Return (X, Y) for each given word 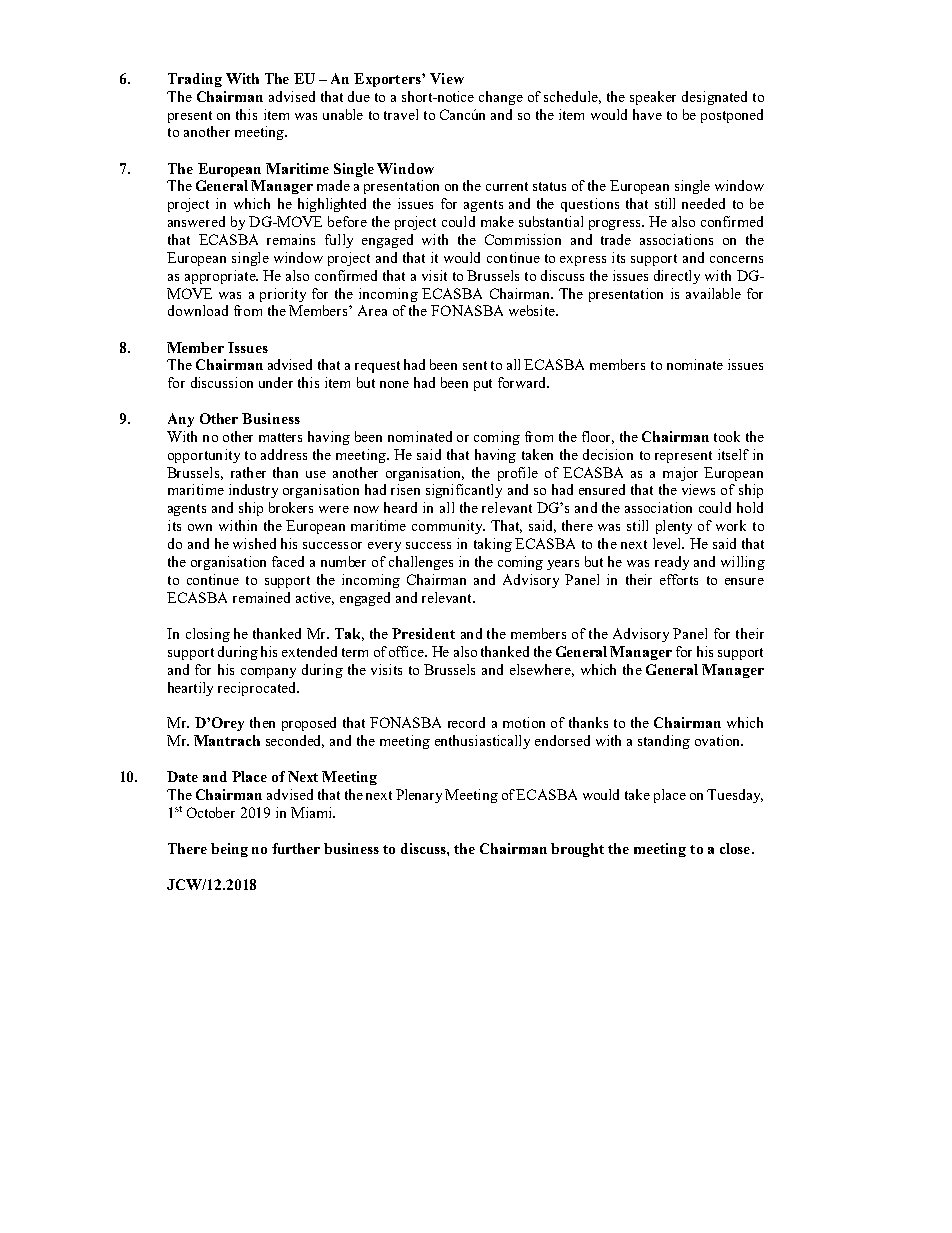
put (483, 385)
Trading (195, 80)
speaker (653, 98)
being (229, 850)
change (501, 98)
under (276, 382)
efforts (679, 579)
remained (261, 597)
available (713, 293)
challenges (421, 563)
